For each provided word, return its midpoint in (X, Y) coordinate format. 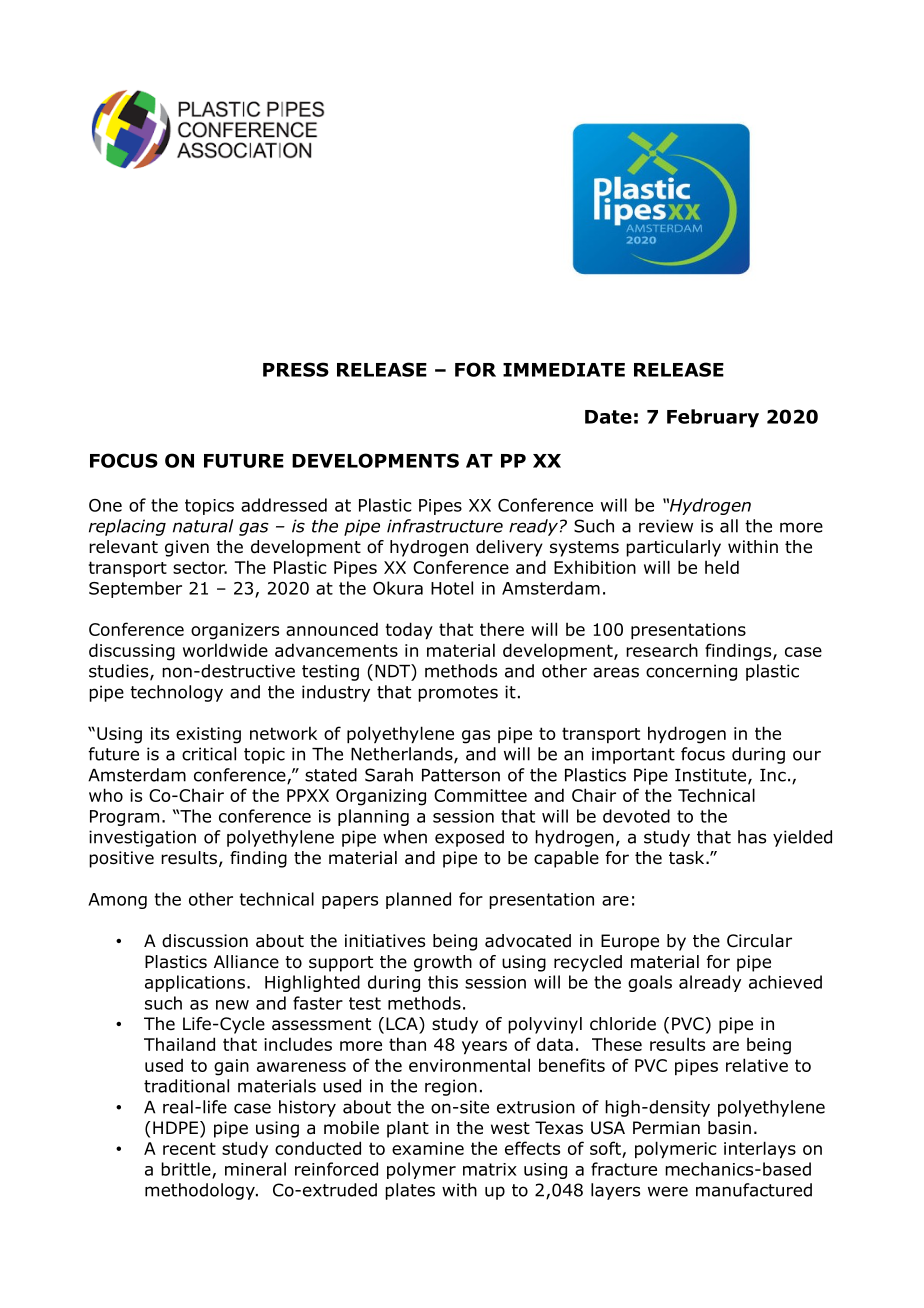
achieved (785, 982)
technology (176, 693)
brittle (187, 1170)
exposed (469, 838)
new (232, 1005)
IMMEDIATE (564, 370)
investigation (142, 838)
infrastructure (445, 526)
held (722, 567)
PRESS (296, 369)
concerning (691, 672)
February (713, 418)
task (688, 858)
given (187, 548)
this (443, 982)
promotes (458, 694)
